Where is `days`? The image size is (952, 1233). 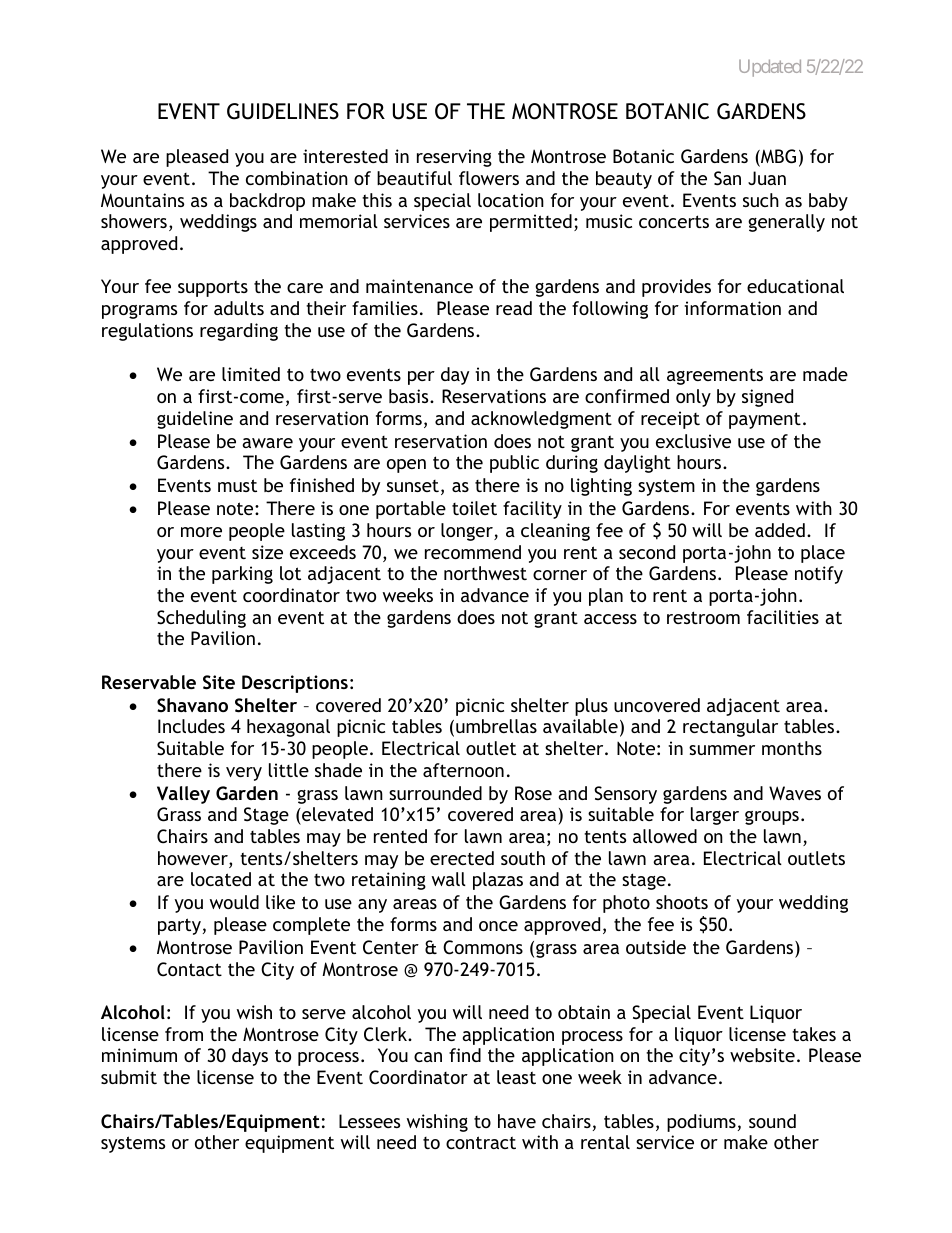 days is located at coordinates (250, 1057).
